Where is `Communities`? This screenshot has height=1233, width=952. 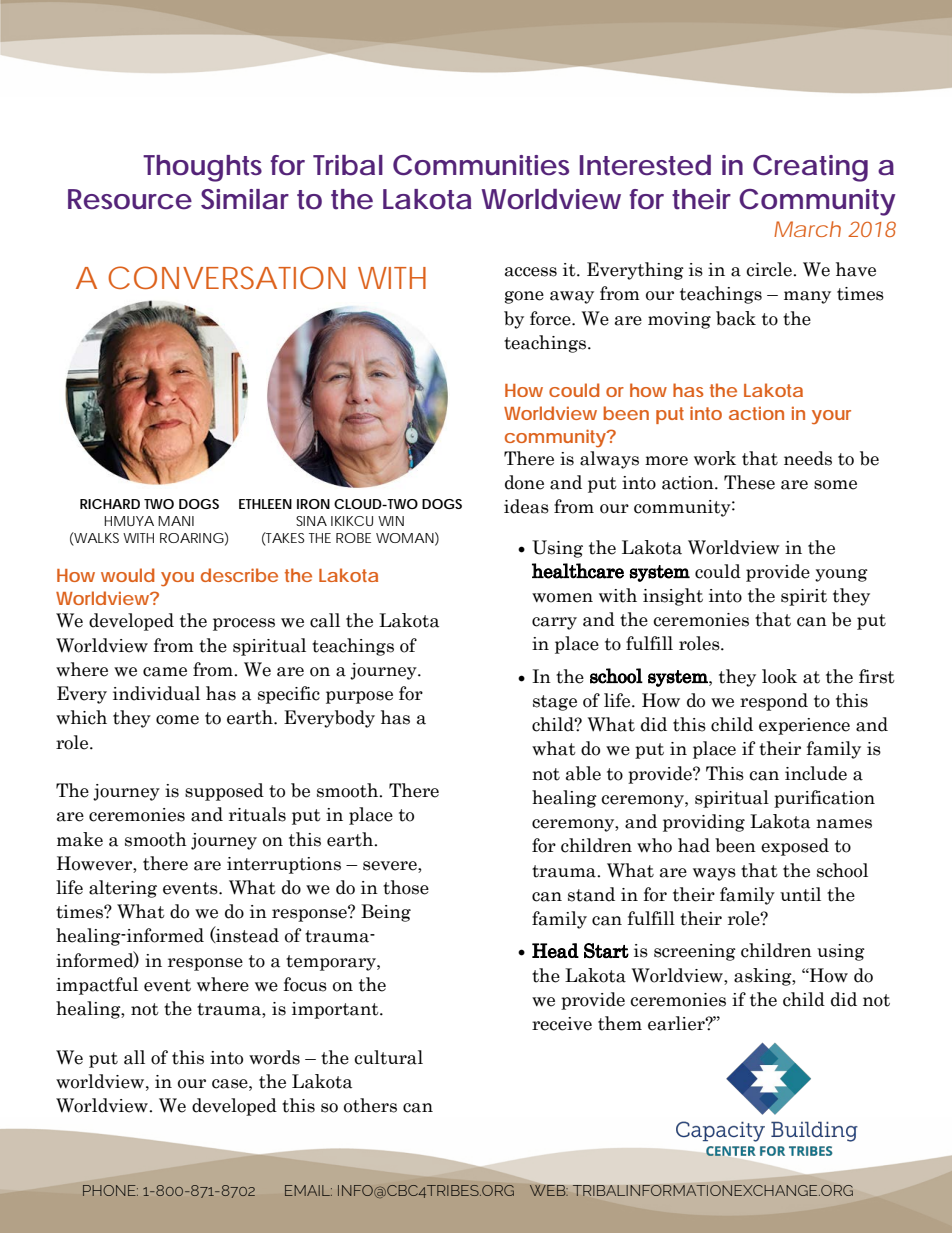
Communities is located at coordinates (481, 165).
